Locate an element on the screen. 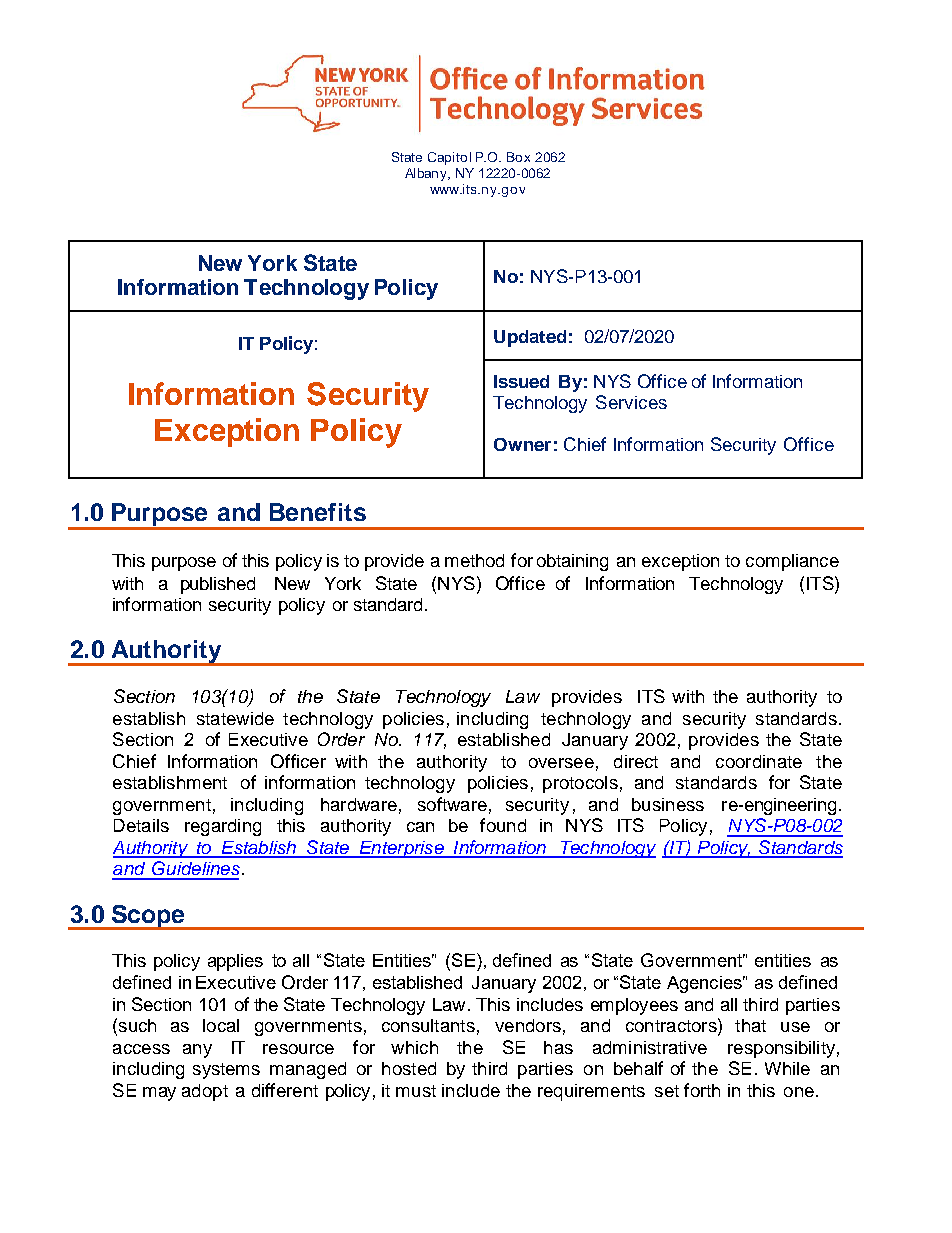 This screenshot has height=1233, width=952. Benefits is located at coordinates (318, 512).
